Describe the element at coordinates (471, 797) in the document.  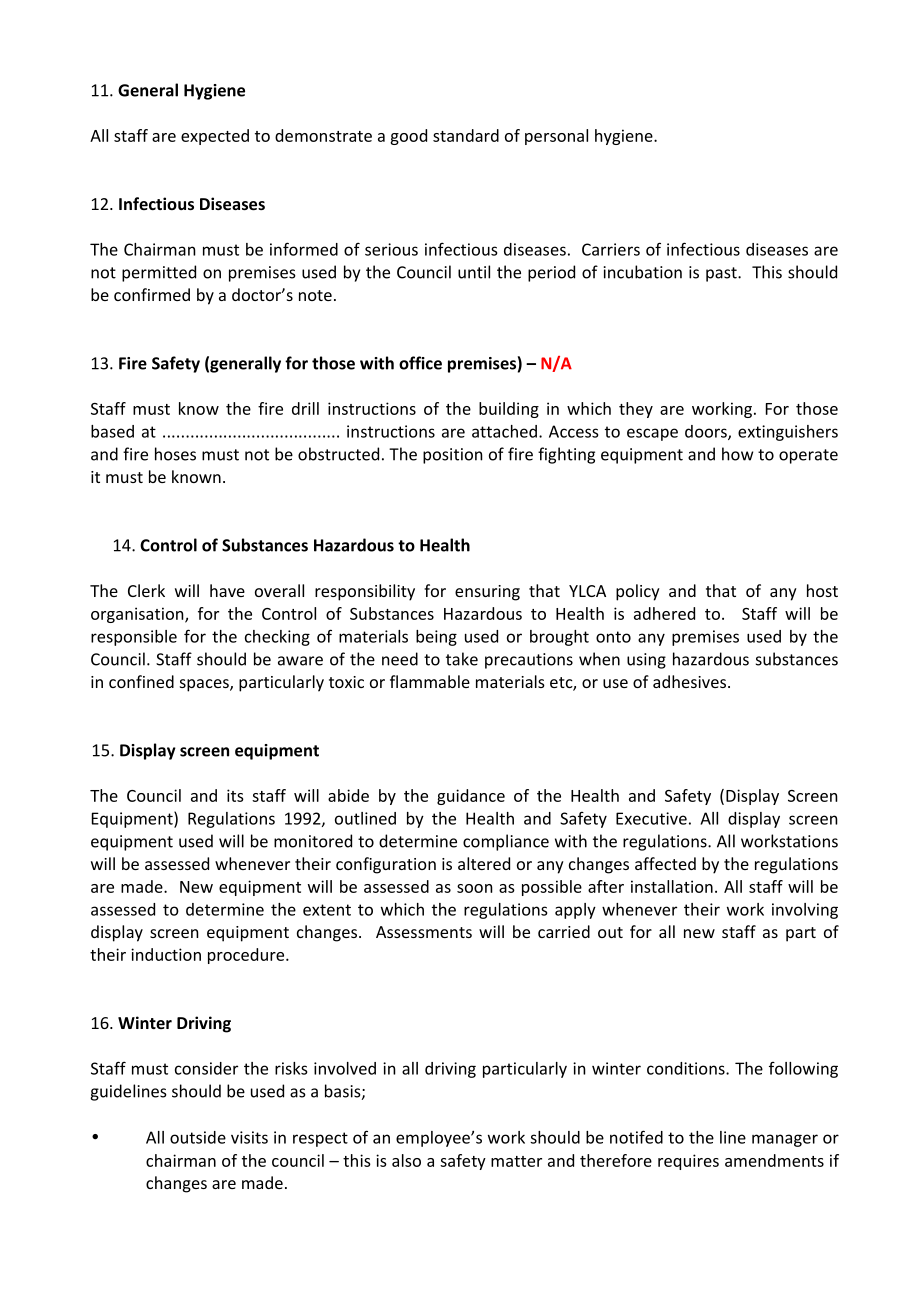
I see `guidance` at that location.
